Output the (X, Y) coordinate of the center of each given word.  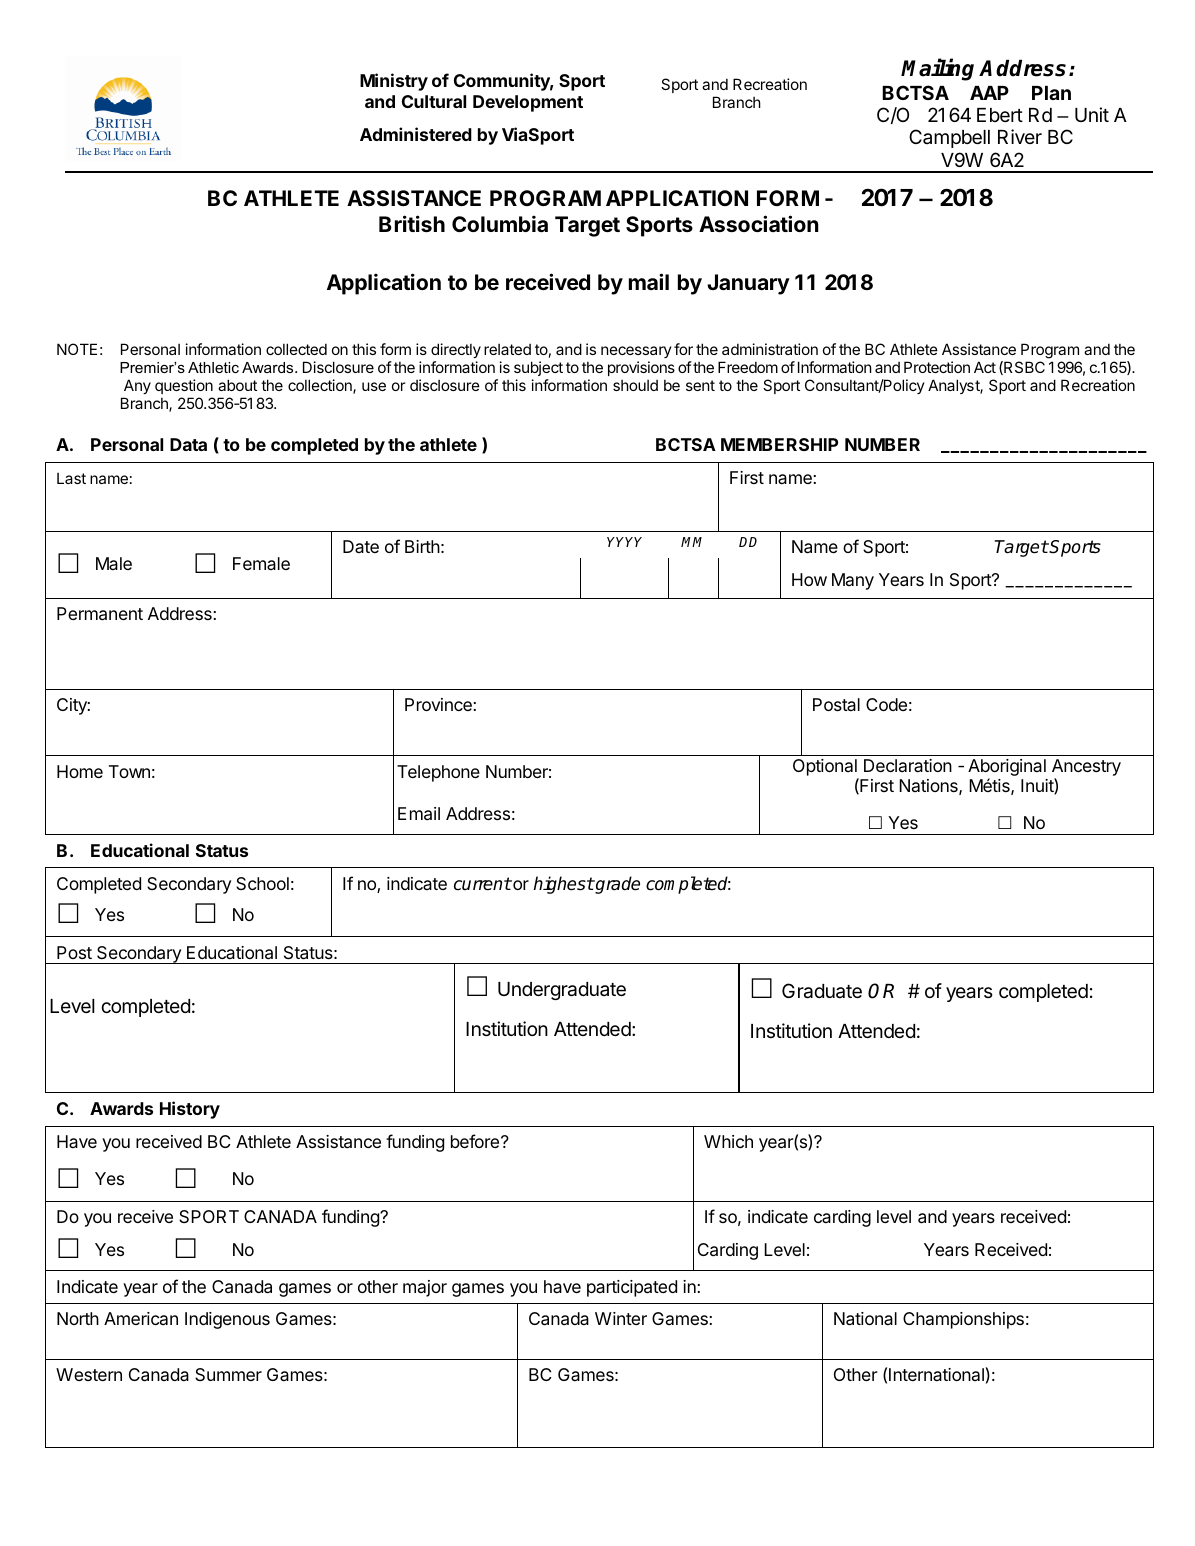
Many (853, 581)
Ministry (394, 82)
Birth (422, 546)
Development (528, 103)
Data (188, 444)
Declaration (908, 765)
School (262, 883)
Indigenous (227, 1320)
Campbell (949, 138)
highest (564, 885)
